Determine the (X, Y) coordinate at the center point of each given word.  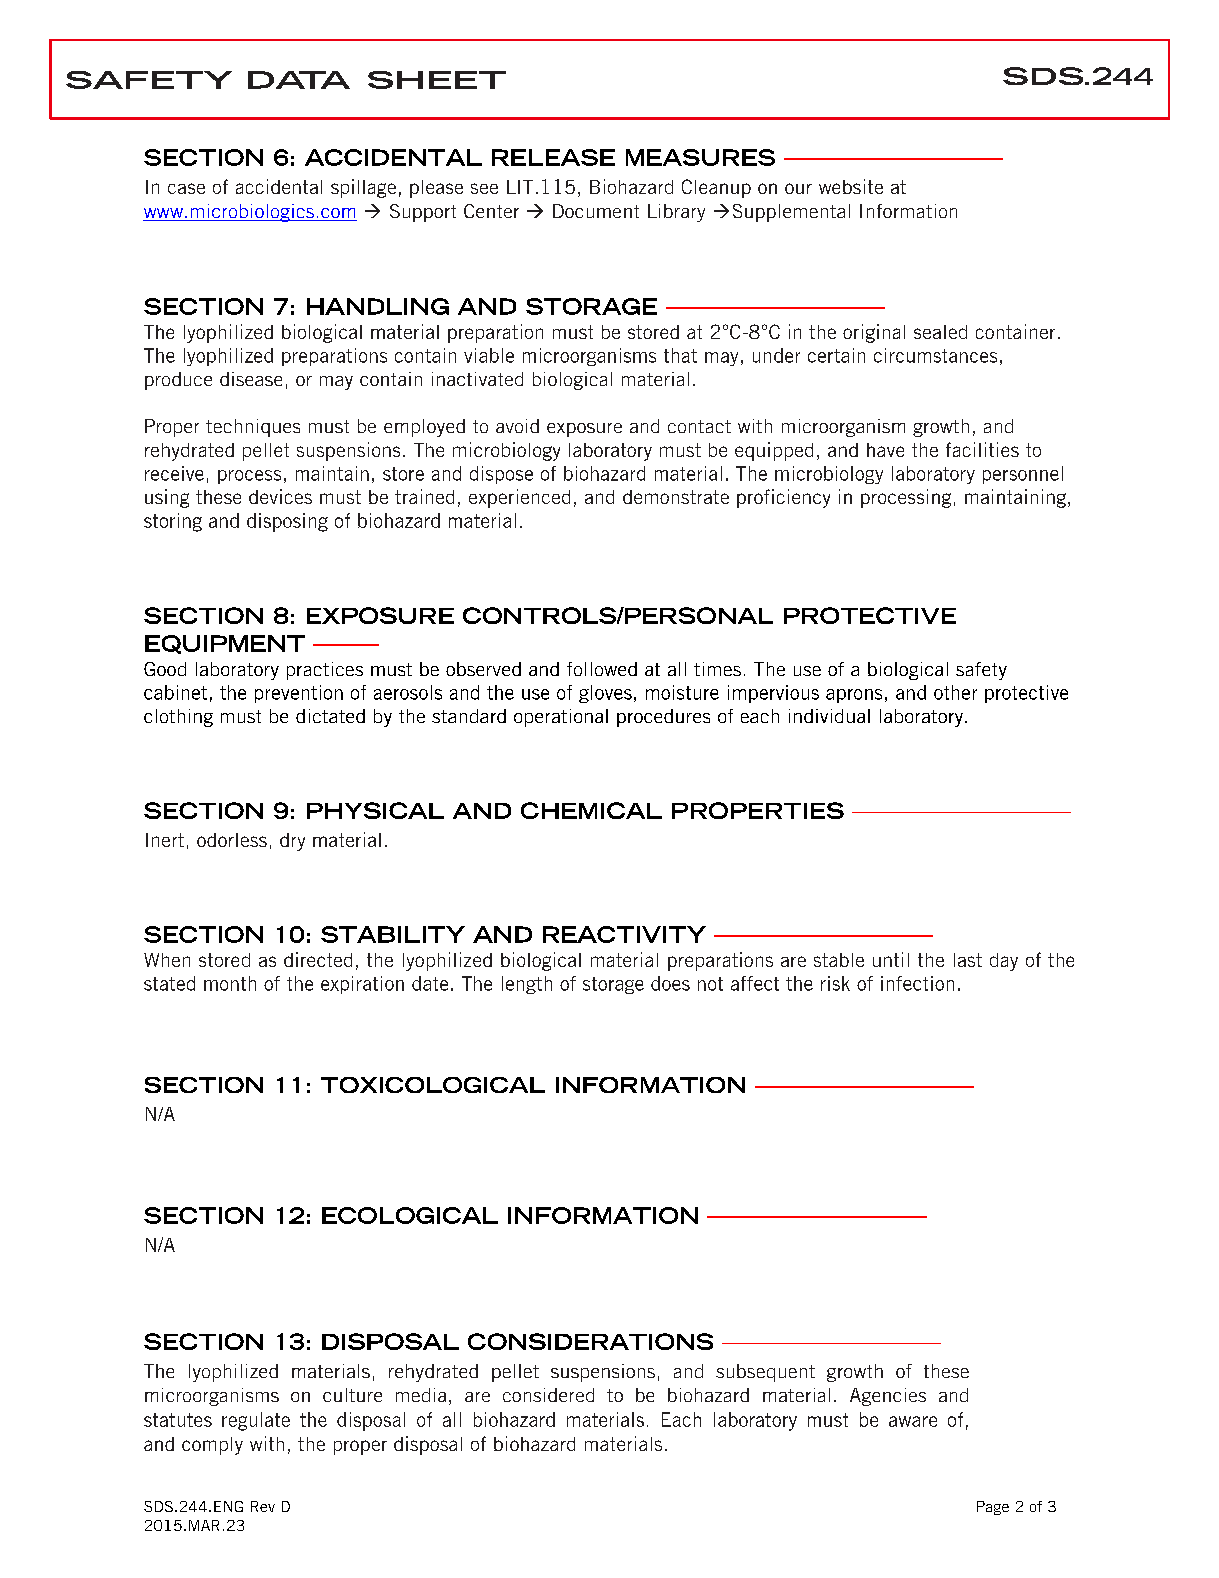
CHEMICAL (591, 810)
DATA (299, 80)
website (851, 186)
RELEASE (553, 157)
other (955, 692)
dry (292, 842)
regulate (256, 1421)
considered (548, 1395)
